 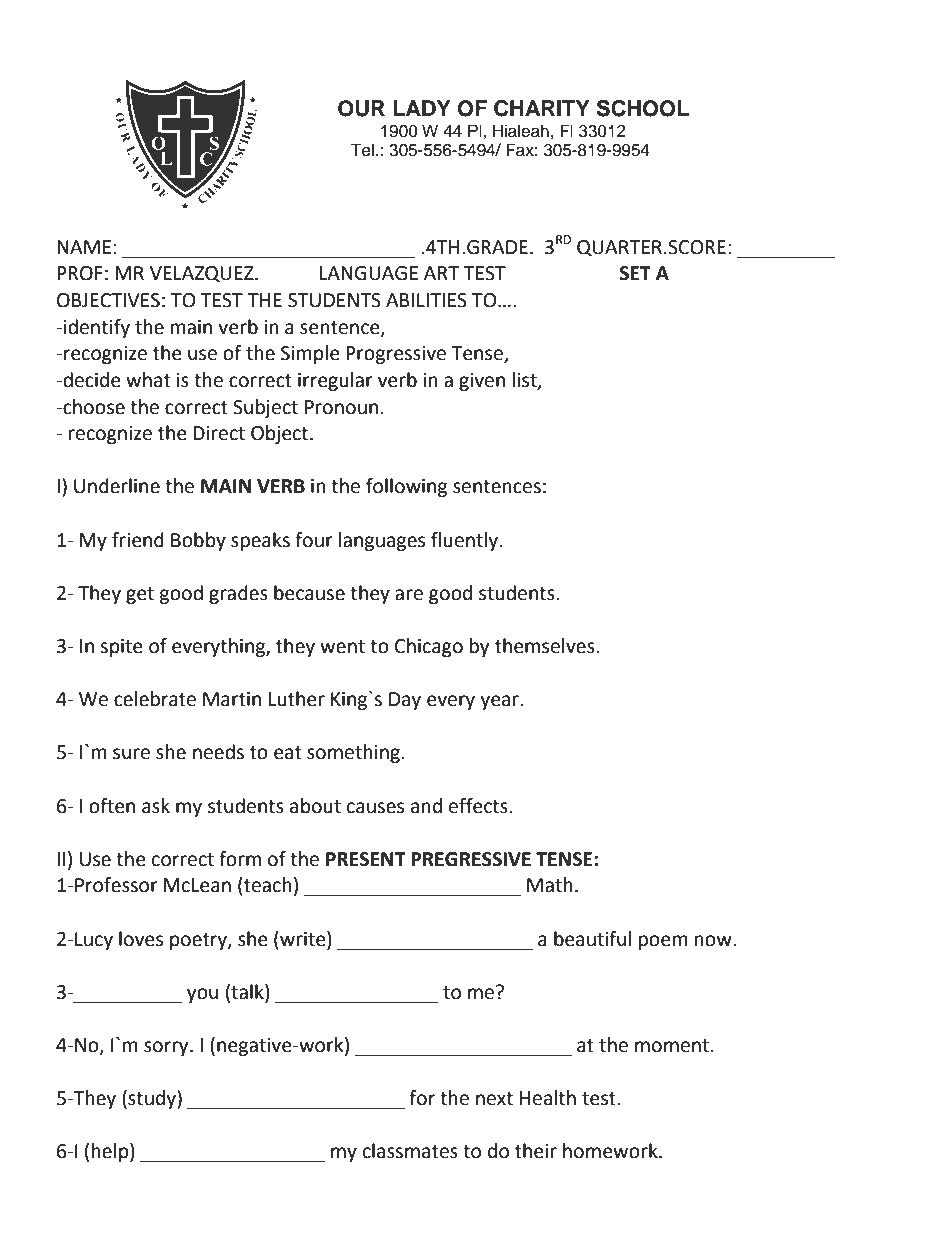 What do you see at coordinates (546, 646) in the screenshot?
I see `themselves` at bounding box center [546, 646].
